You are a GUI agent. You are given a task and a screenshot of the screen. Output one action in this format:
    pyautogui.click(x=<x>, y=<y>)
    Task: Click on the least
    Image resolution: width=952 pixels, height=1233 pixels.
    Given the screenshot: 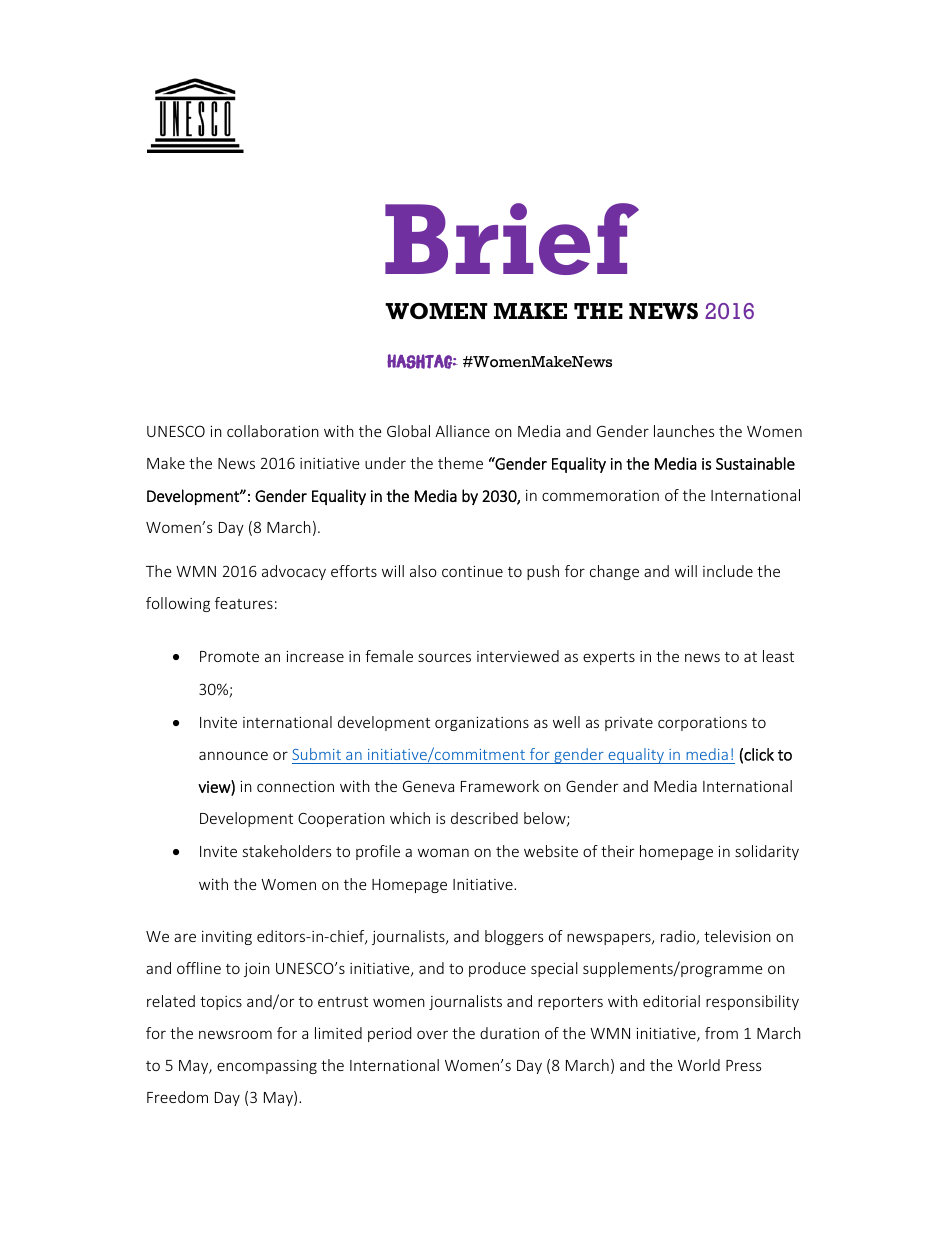 What is the action you would take?
    pyautogui.click(x=778, y=656)
